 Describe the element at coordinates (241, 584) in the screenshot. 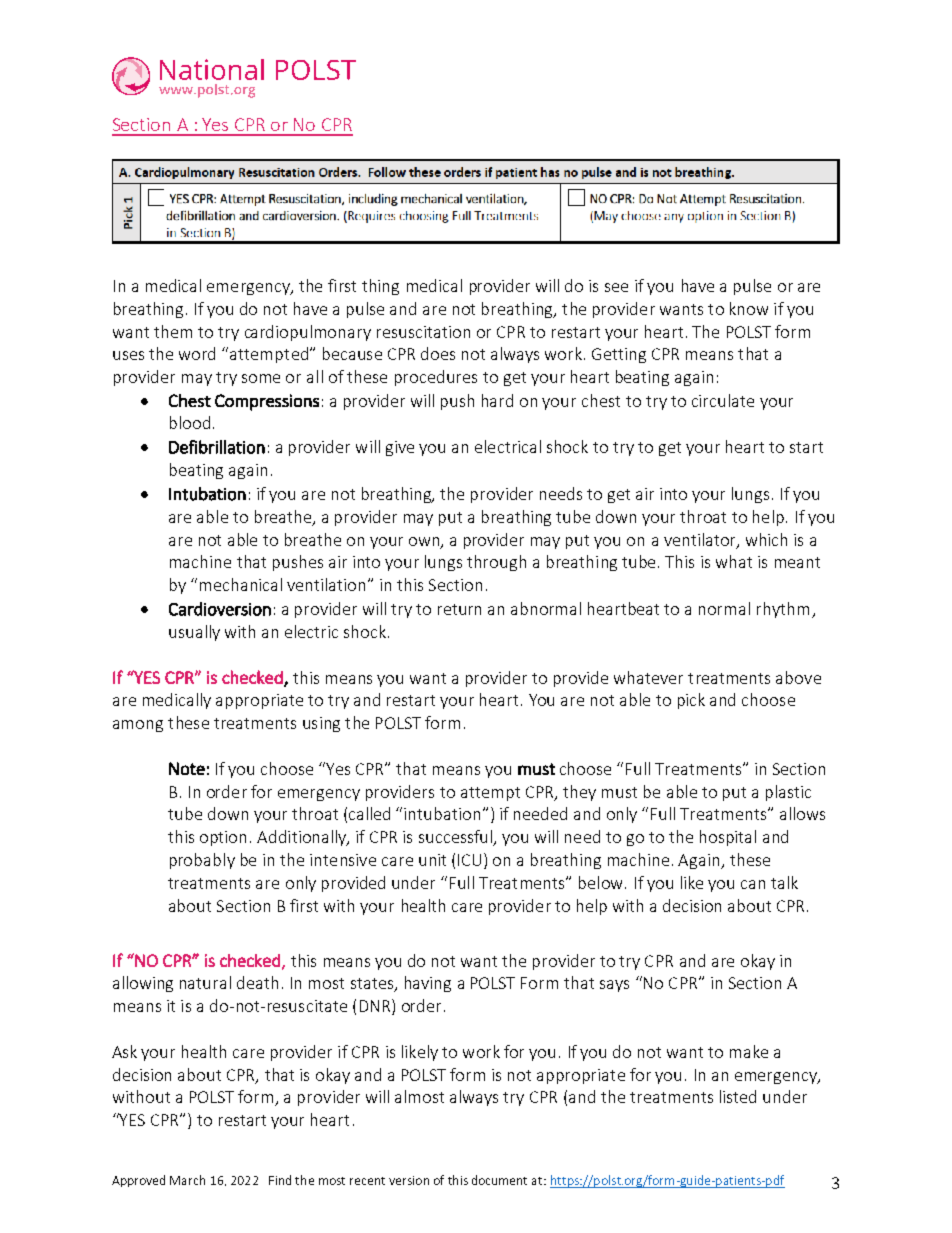

I see `mechanical` at that location.
